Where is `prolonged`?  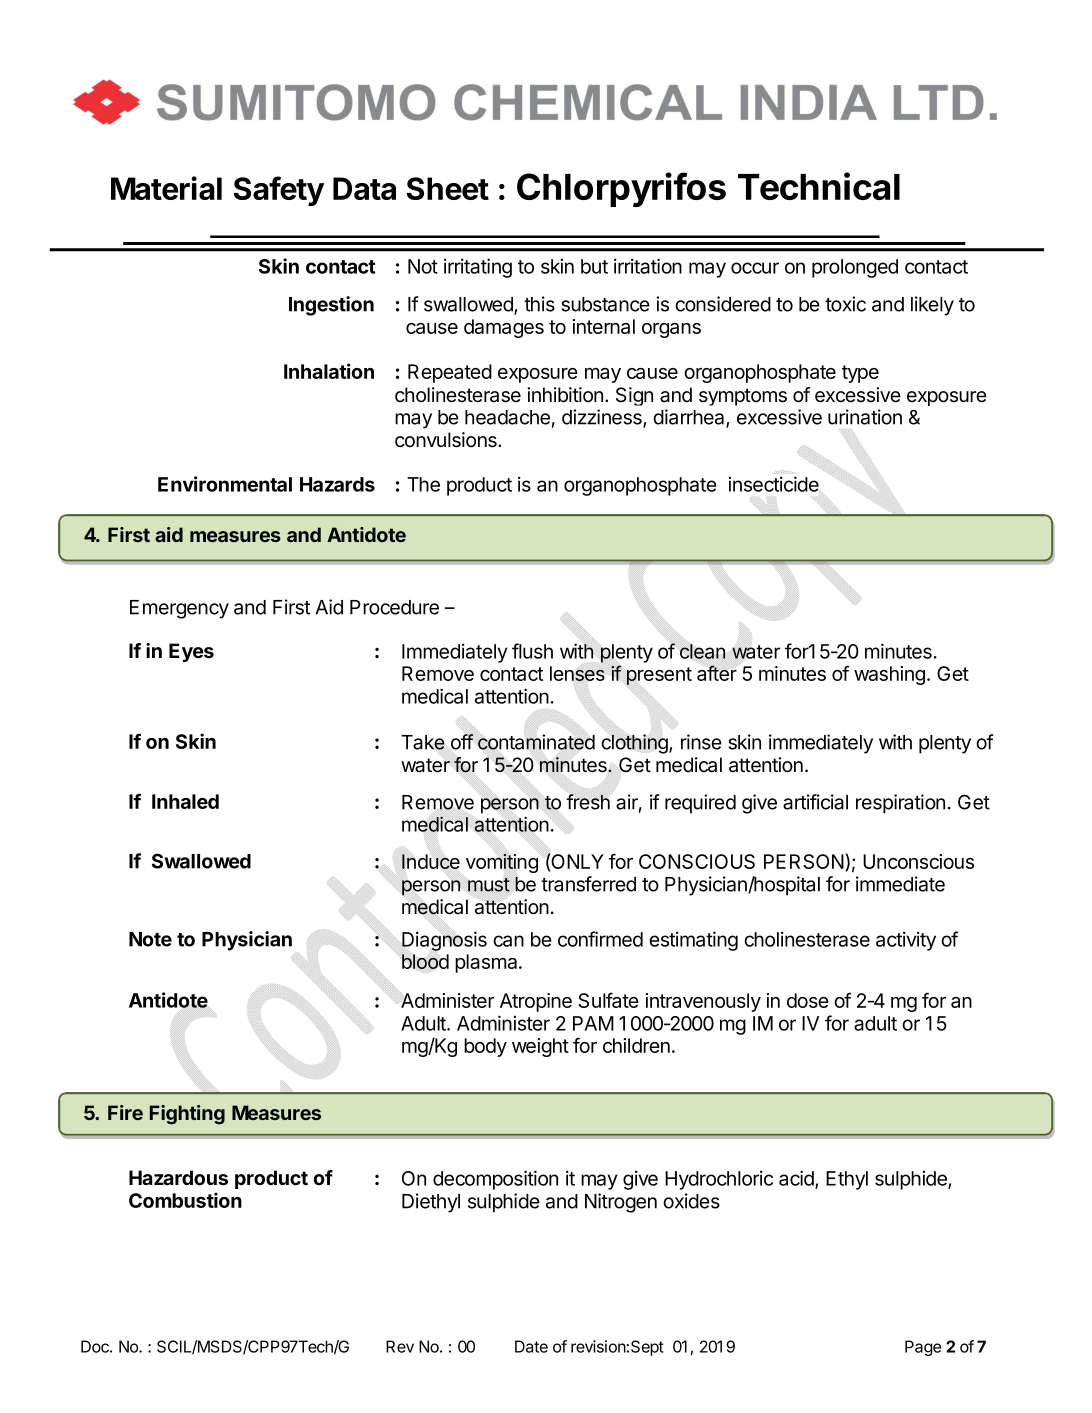
prolonged is located at coordinates (855, 268).
